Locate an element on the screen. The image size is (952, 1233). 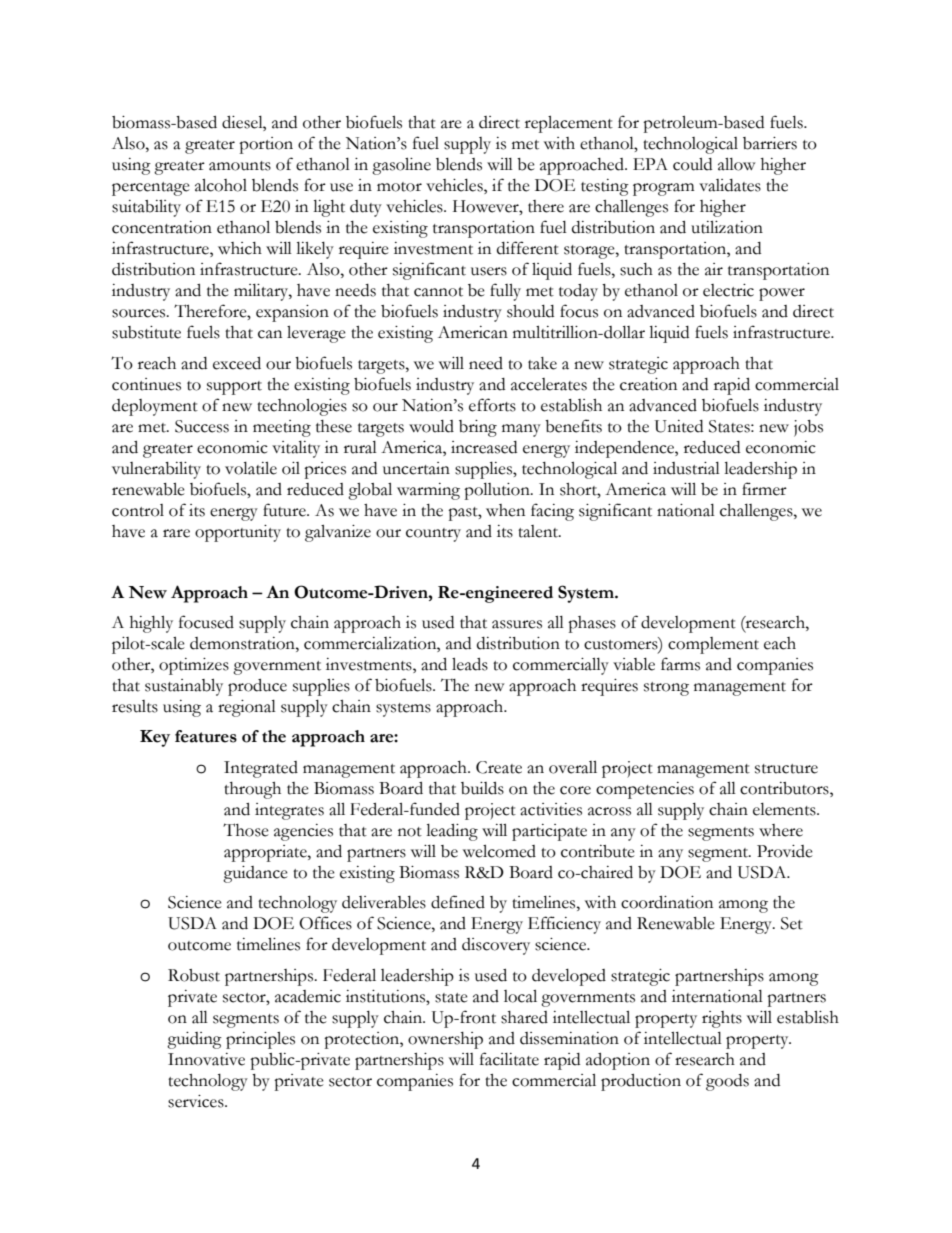
volatile is located at coordinates (251, 468).
